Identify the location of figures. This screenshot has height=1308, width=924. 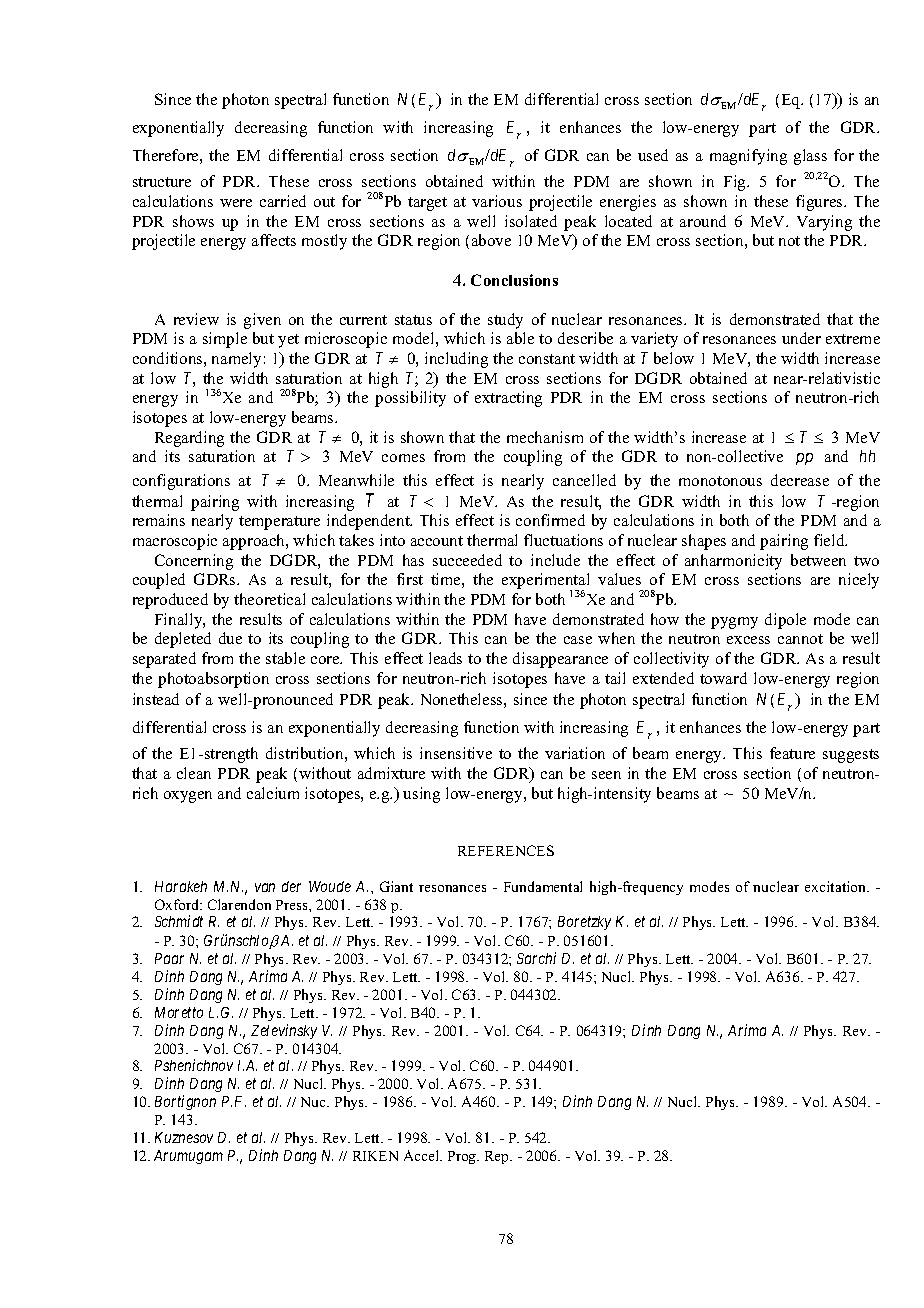
(820, 203).
